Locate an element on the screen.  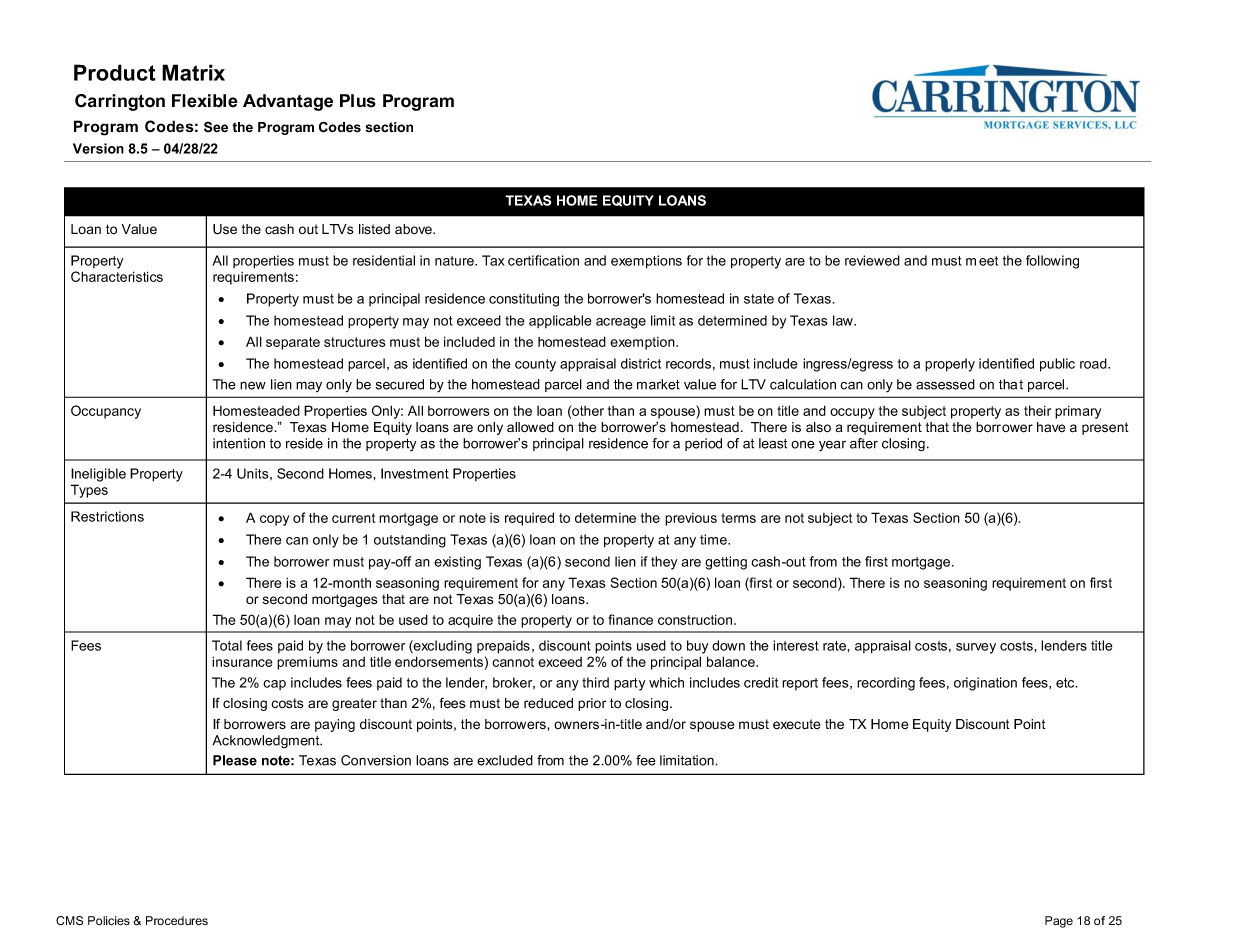
Flexible is located at coordinates (205, 101).
